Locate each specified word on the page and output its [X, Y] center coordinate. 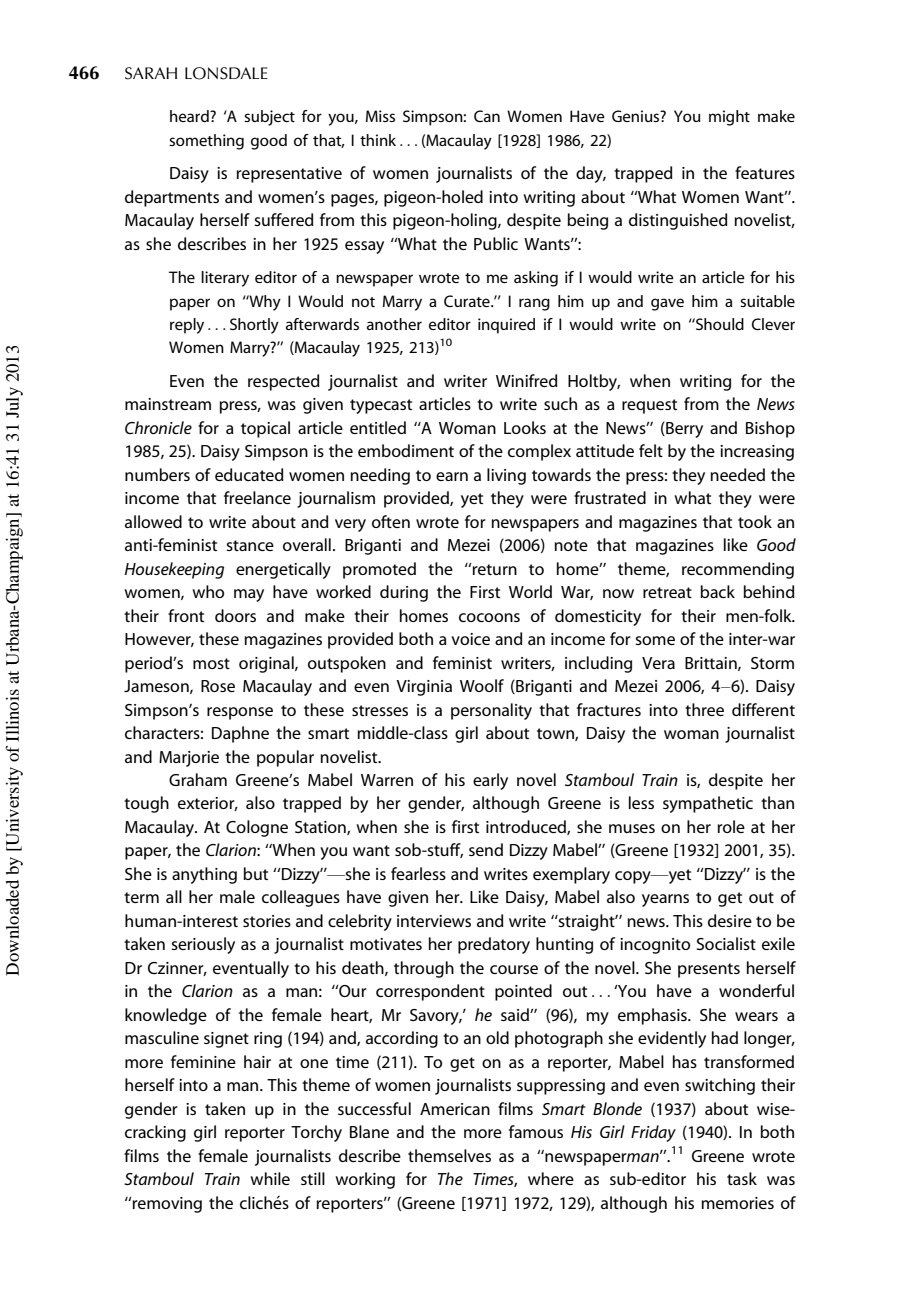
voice [470, 639]
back [717, 591]
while [270, 1178]
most [211, 663]
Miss [380, 116]
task [742, 1178]
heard [190, 116]
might [729, 118]
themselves [449, 1155]
